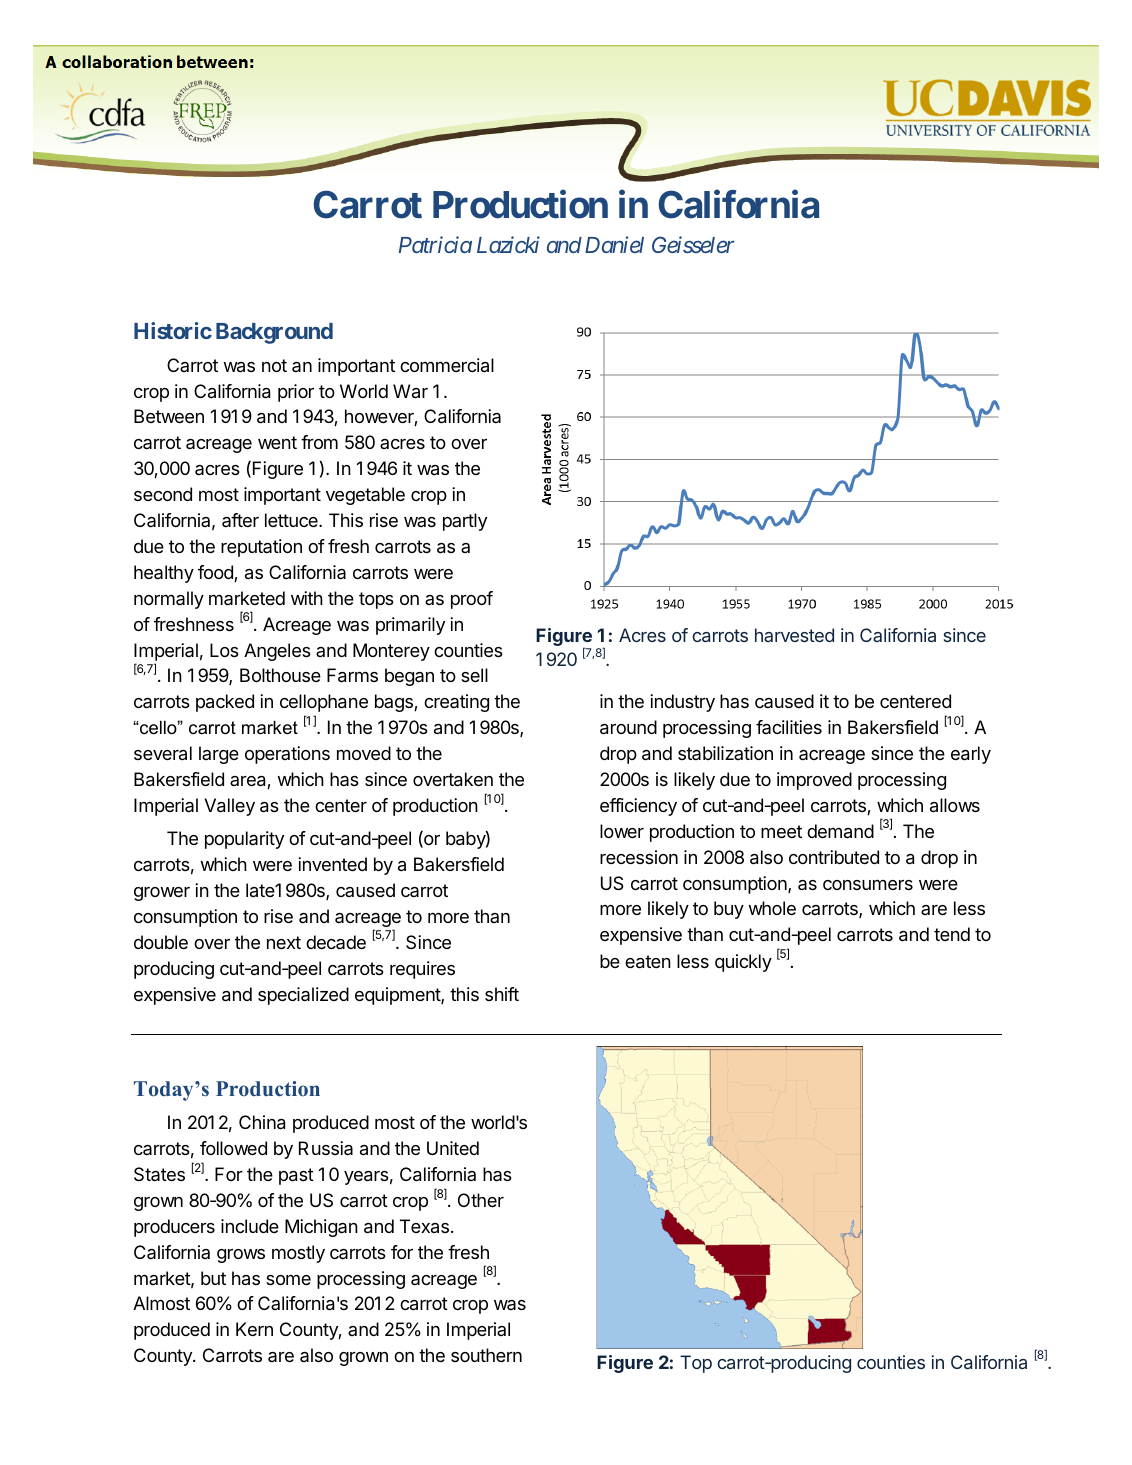 The width and height of the screenshot is (1132, 1465). What do you see at coordinates (465, 522) in the screenshot?
I see `partly` at bounding box center [465, 522].
